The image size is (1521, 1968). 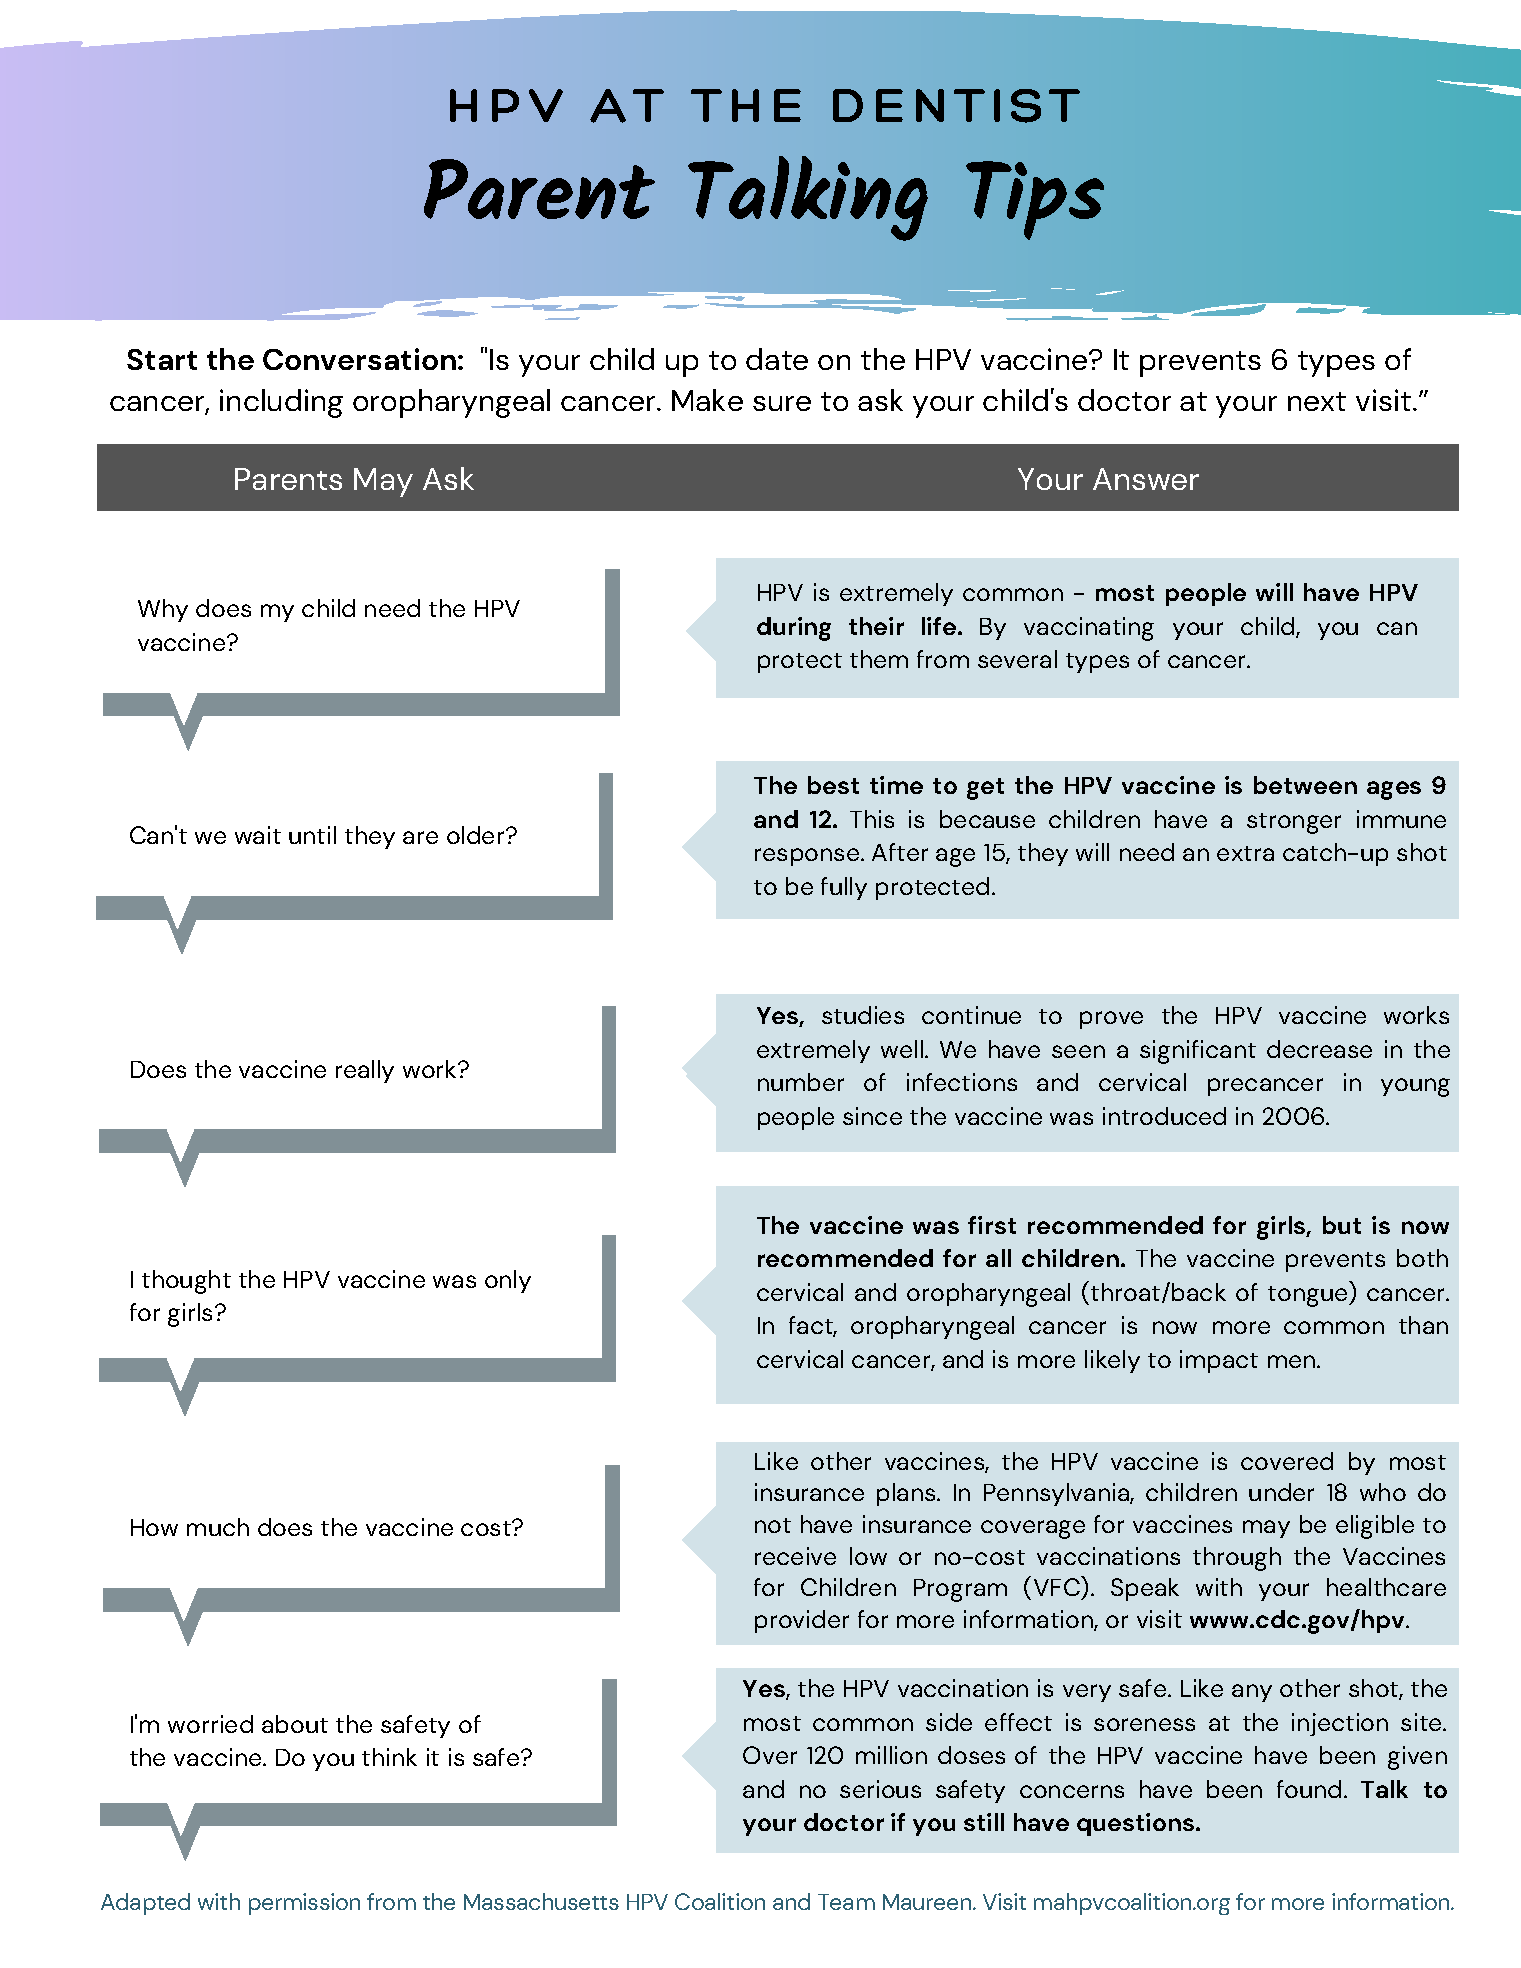 I want to click on thought, so click(x=186, y=1282).
